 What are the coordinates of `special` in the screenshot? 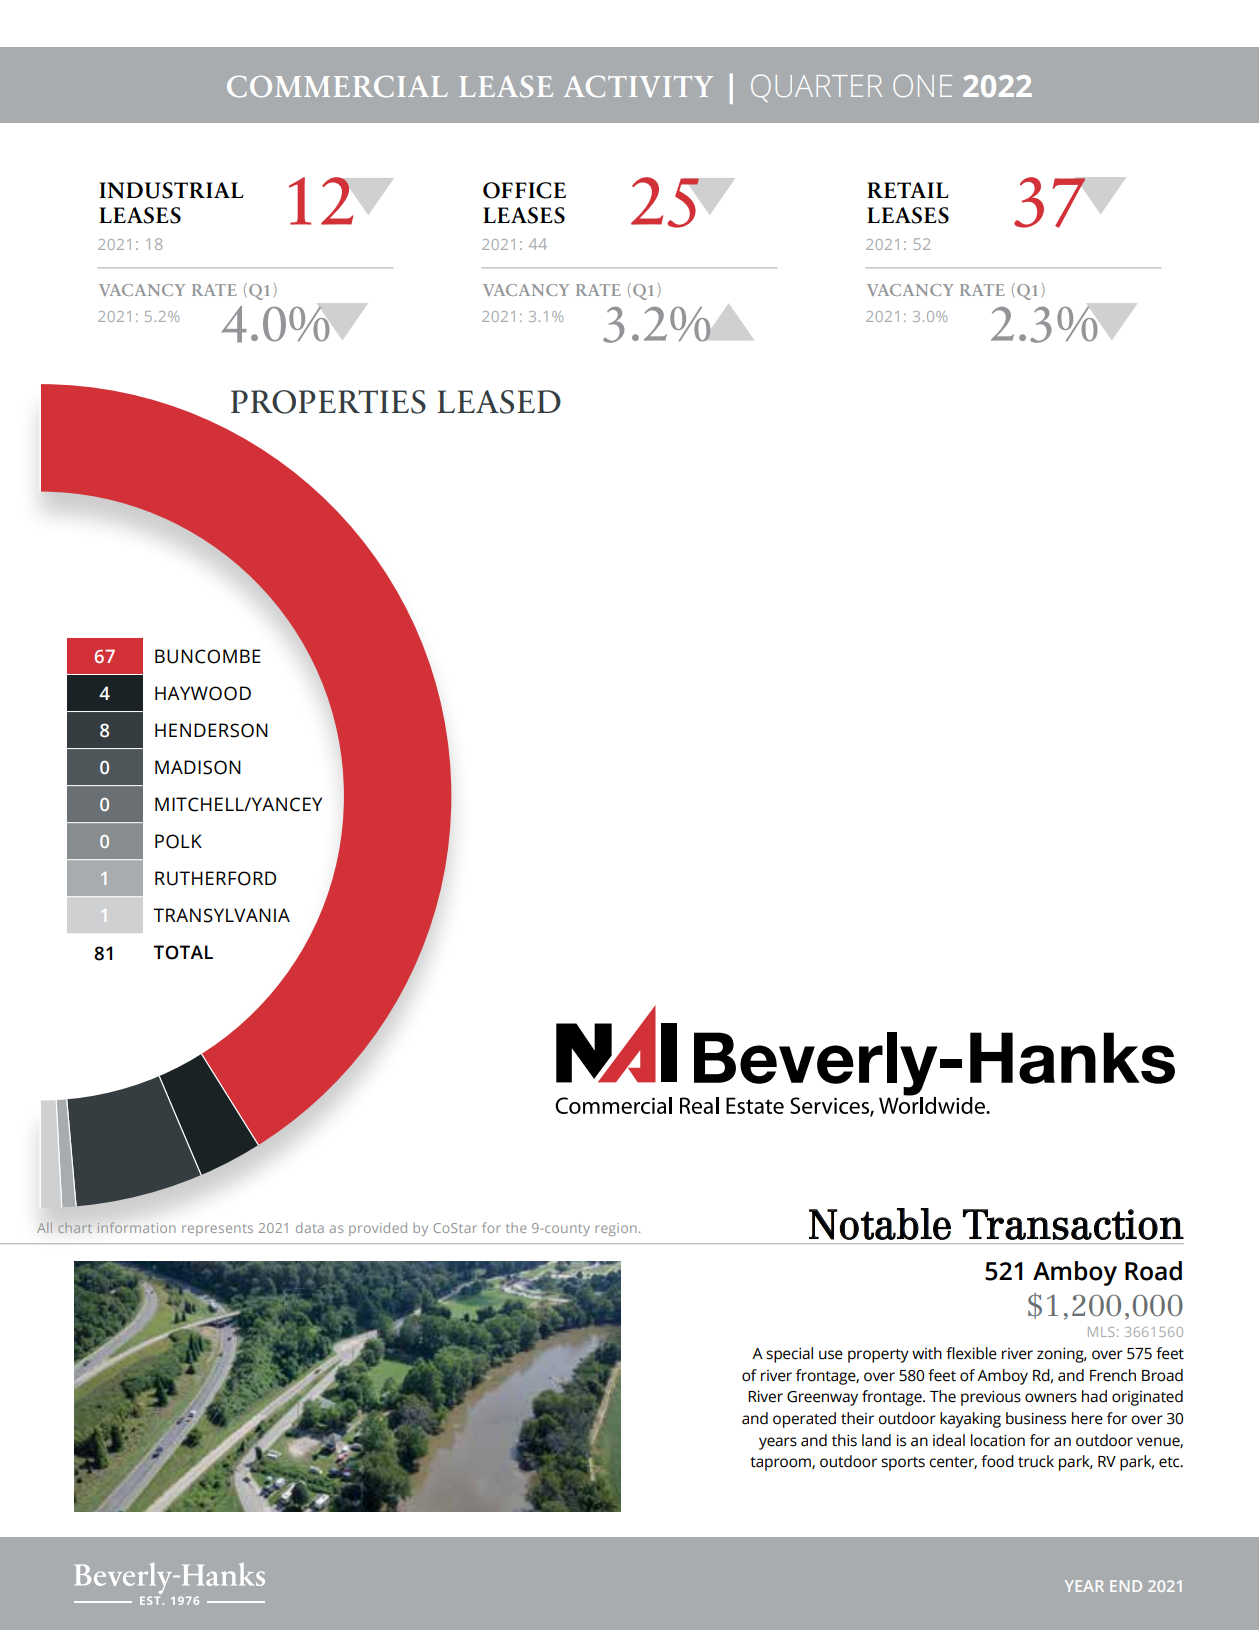 It's located at (789, 1355).
